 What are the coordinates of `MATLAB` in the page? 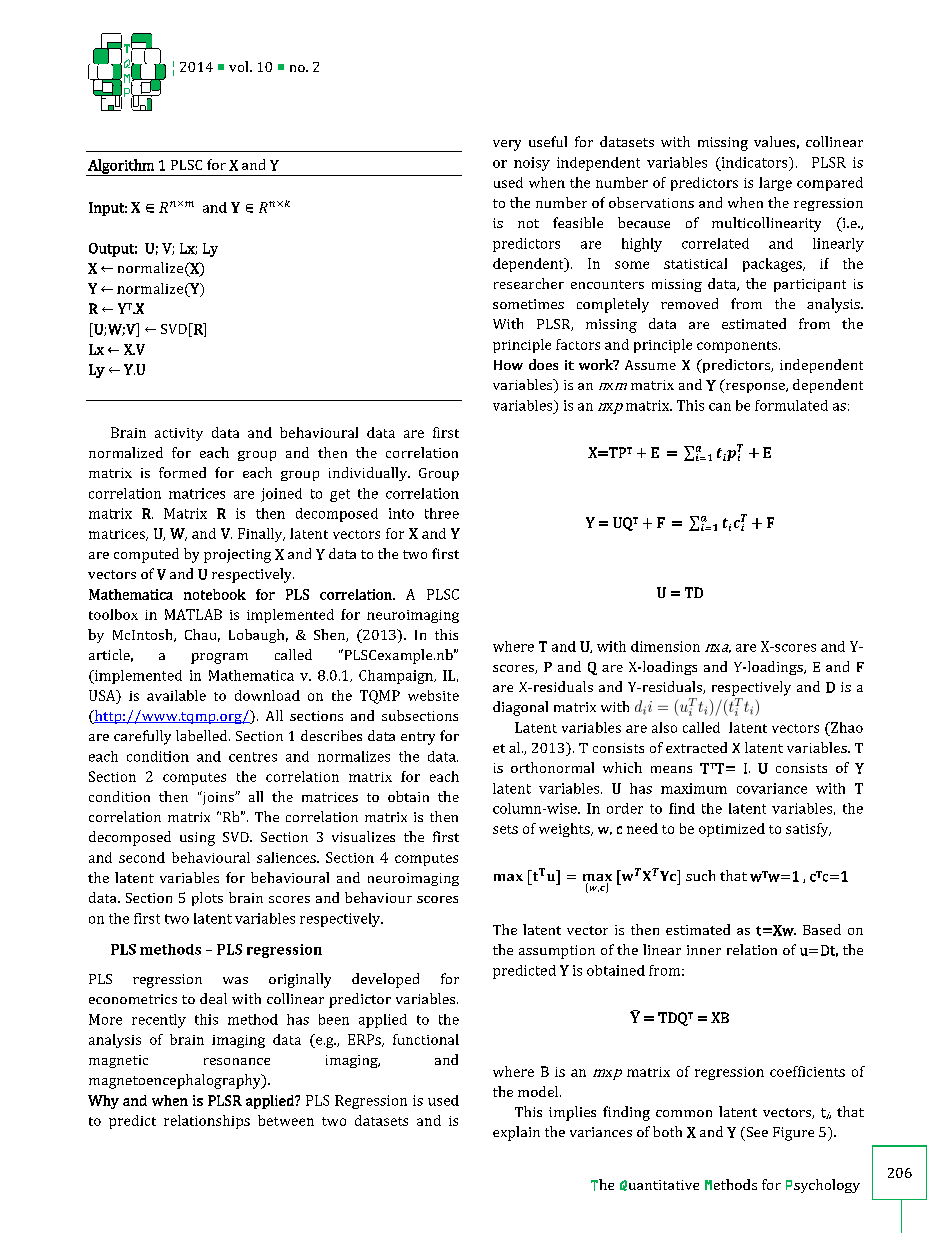 It's located at (193, 614).
